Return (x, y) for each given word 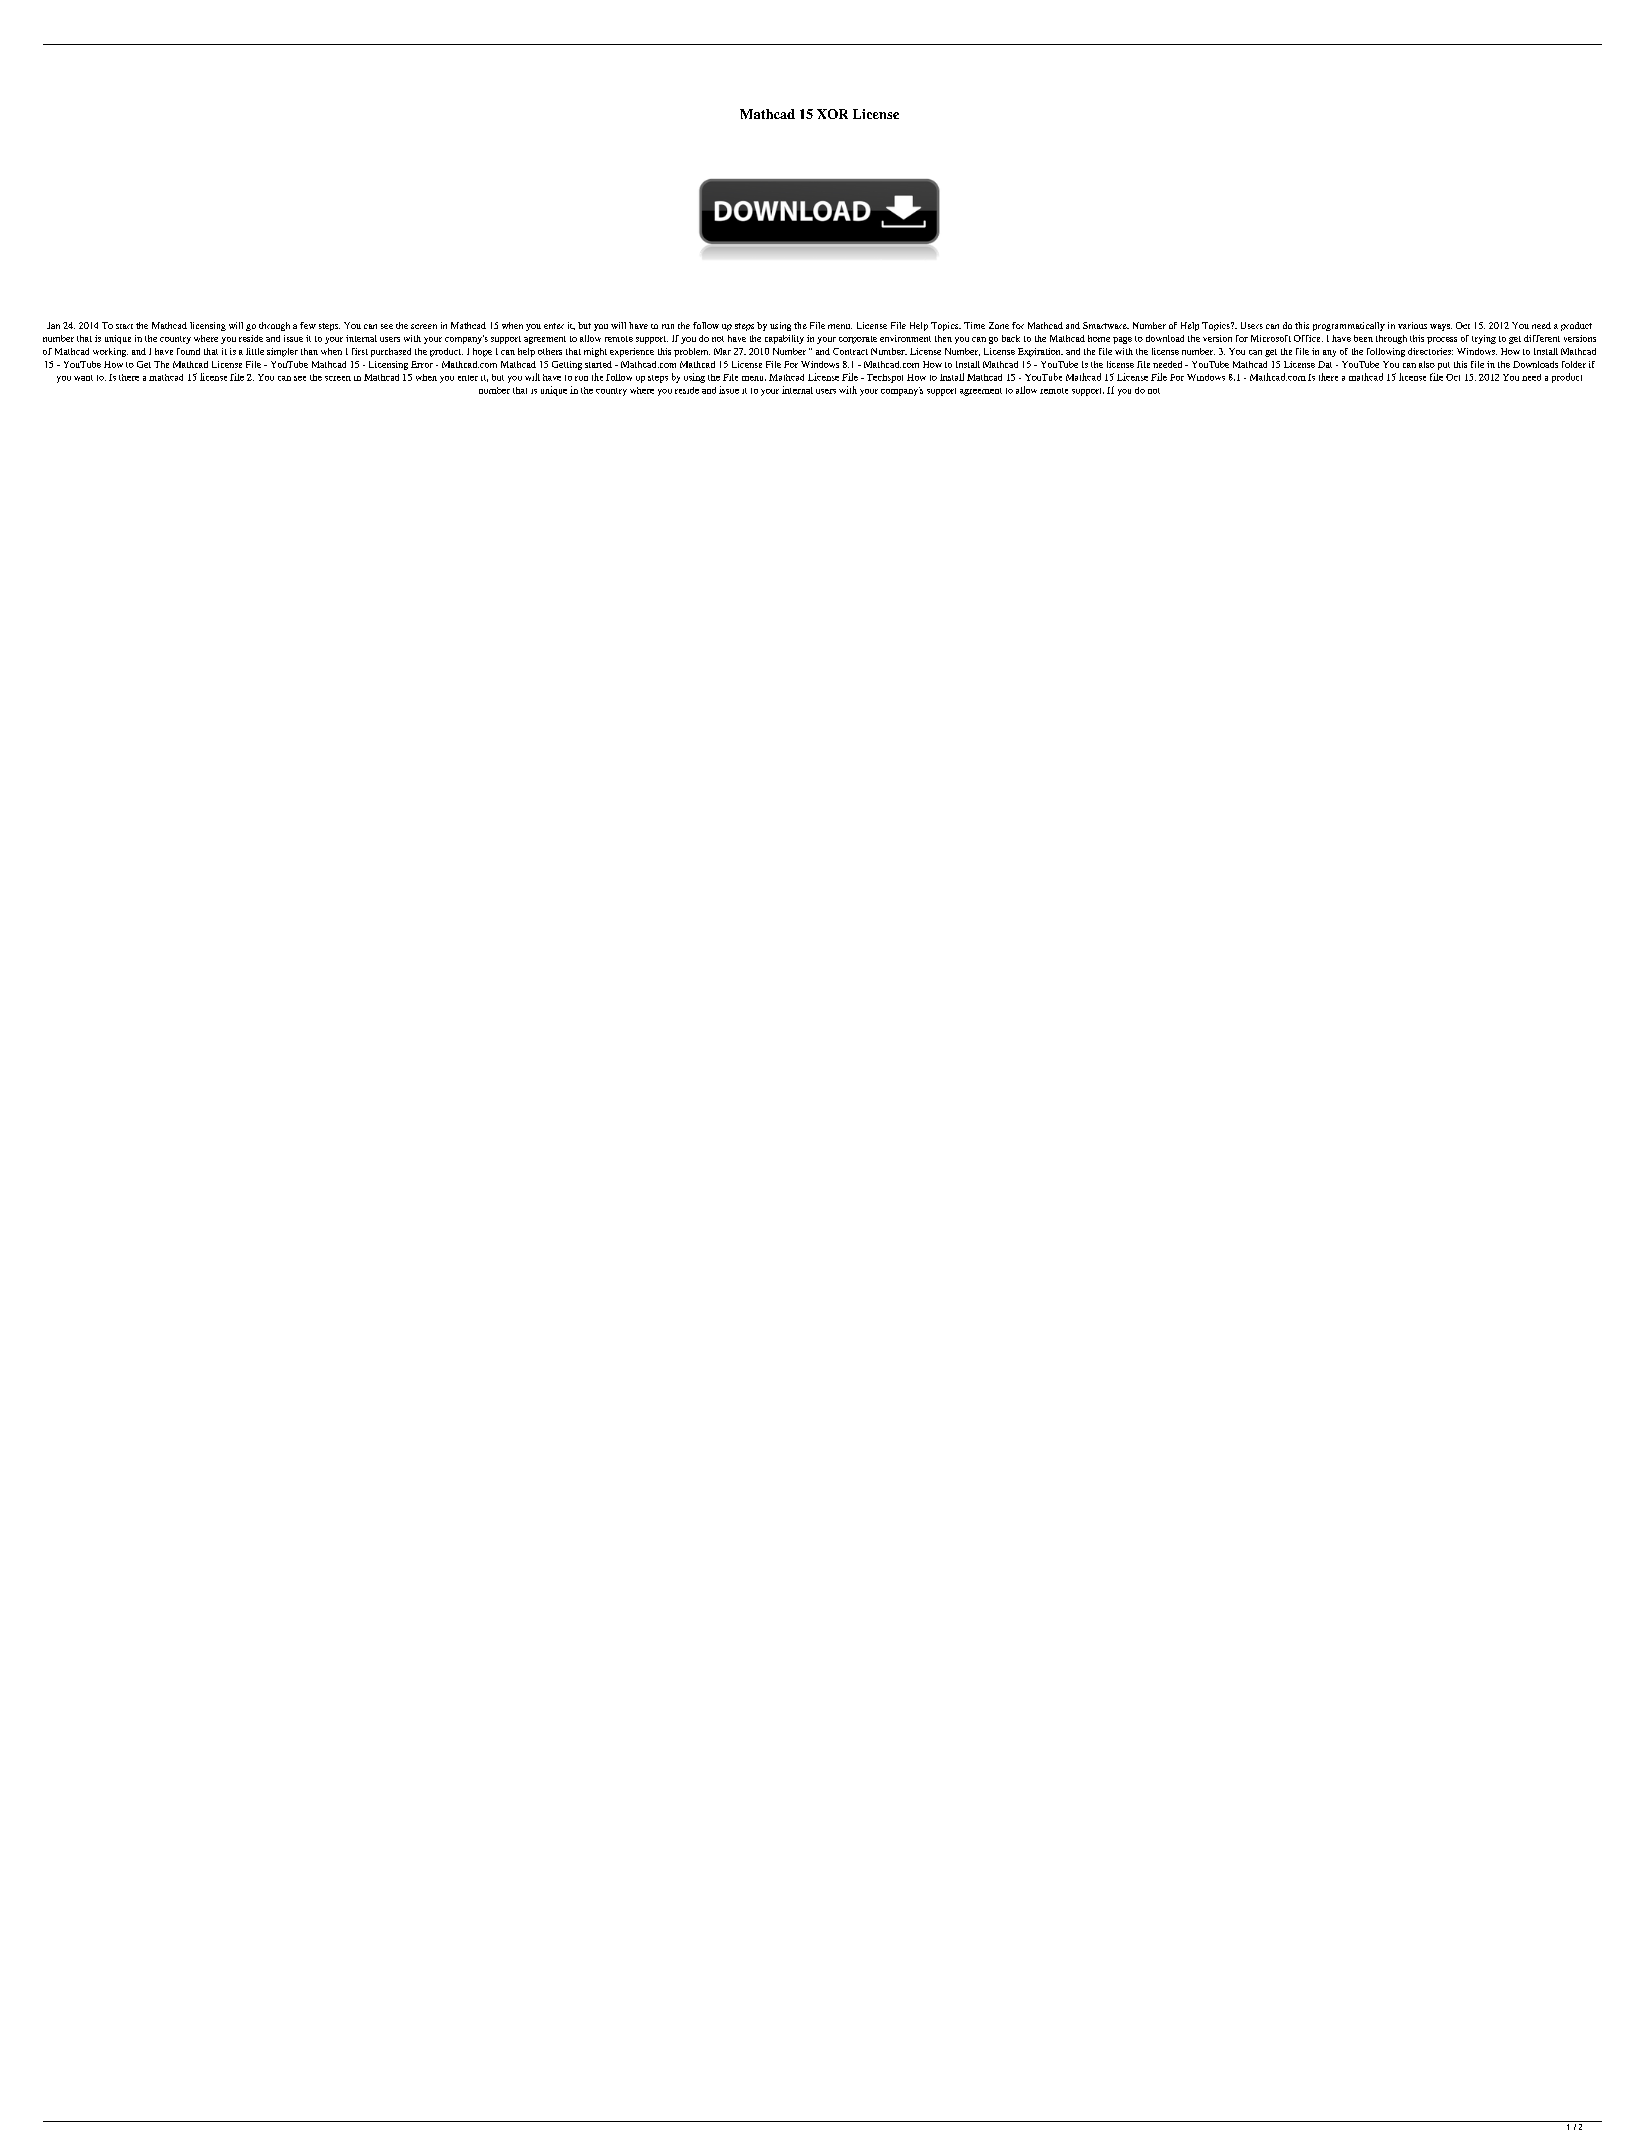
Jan (53, 325)
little (255, 351)
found (188, 351)
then (943, 338)
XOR (832, 114)
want (83, 378)
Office (1308, 338)
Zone (999, 325)
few (308, 325)
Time (974, 325)
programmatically (1349, 326)
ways (1441, 327)
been (1363, 338)
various (1412, 325)
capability (784, 339)
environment (905, 338)
